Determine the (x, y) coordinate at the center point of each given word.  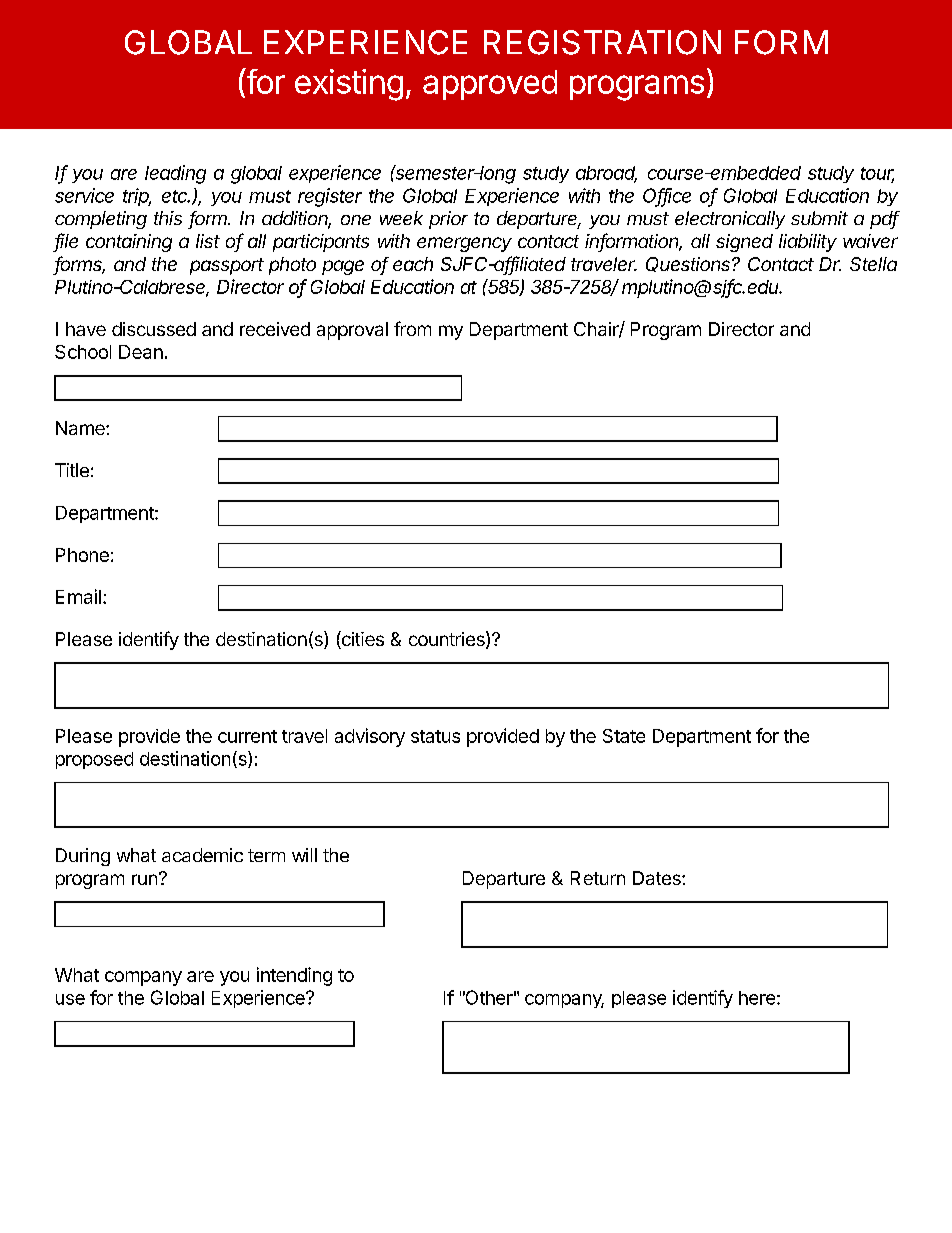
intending (294, 976)
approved (490, 85)
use (70, 999)
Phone (82, 555)
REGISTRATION (602, 42)
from (412, 328)
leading (175, 174)
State (624, 736)
